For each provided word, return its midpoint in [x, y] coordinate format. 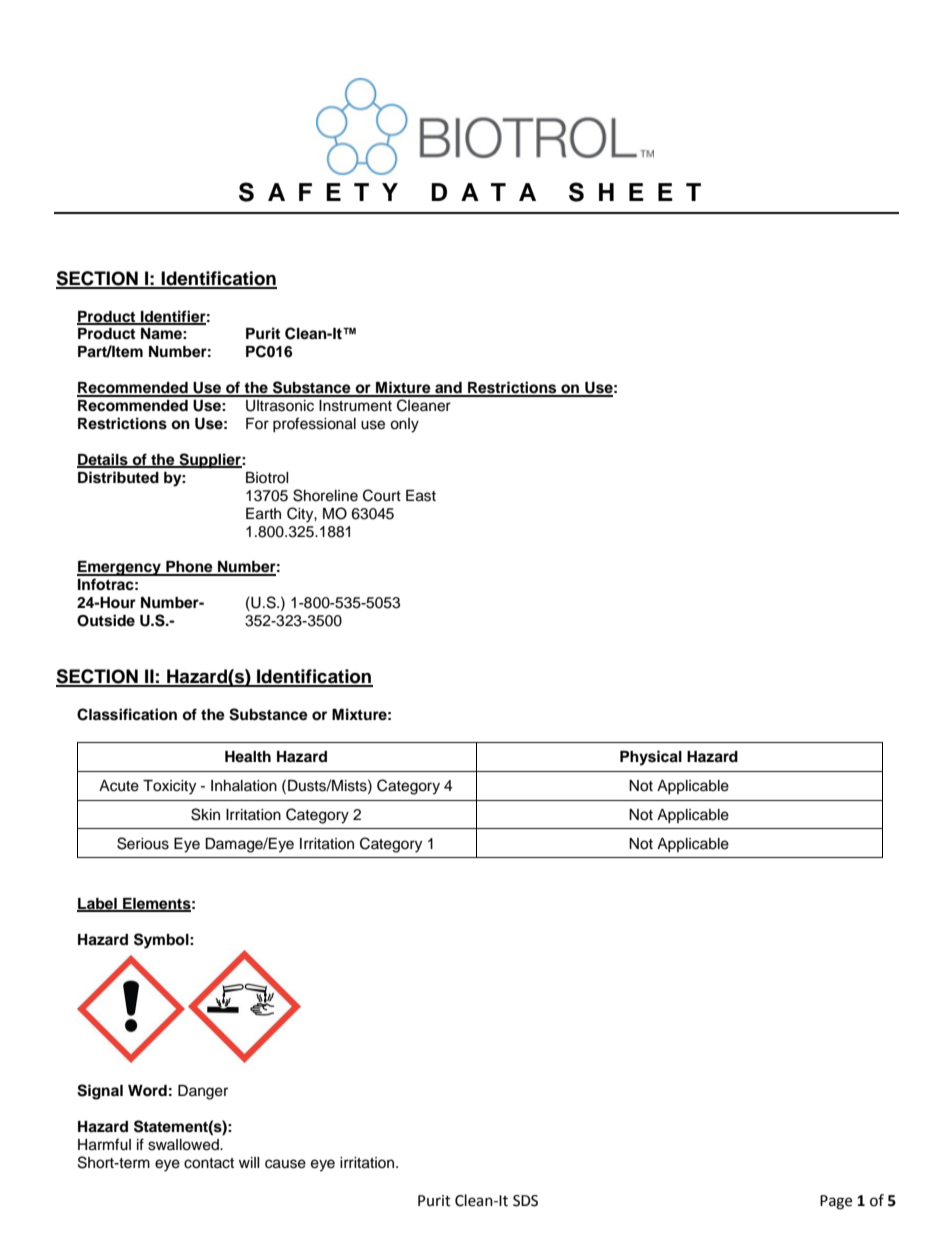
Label [98, 904]
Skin [205, 814]
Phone [189, 568]
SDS [525, 1201]
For [257, 423]
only [404, 425]
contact [209, 1163]
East [421, 496]
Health [248, 756]
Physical [651, 758]
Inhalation [244, 786]
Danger [203, 1092]
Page [836, 1202]
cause [285, 1164]
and [448, 389]
